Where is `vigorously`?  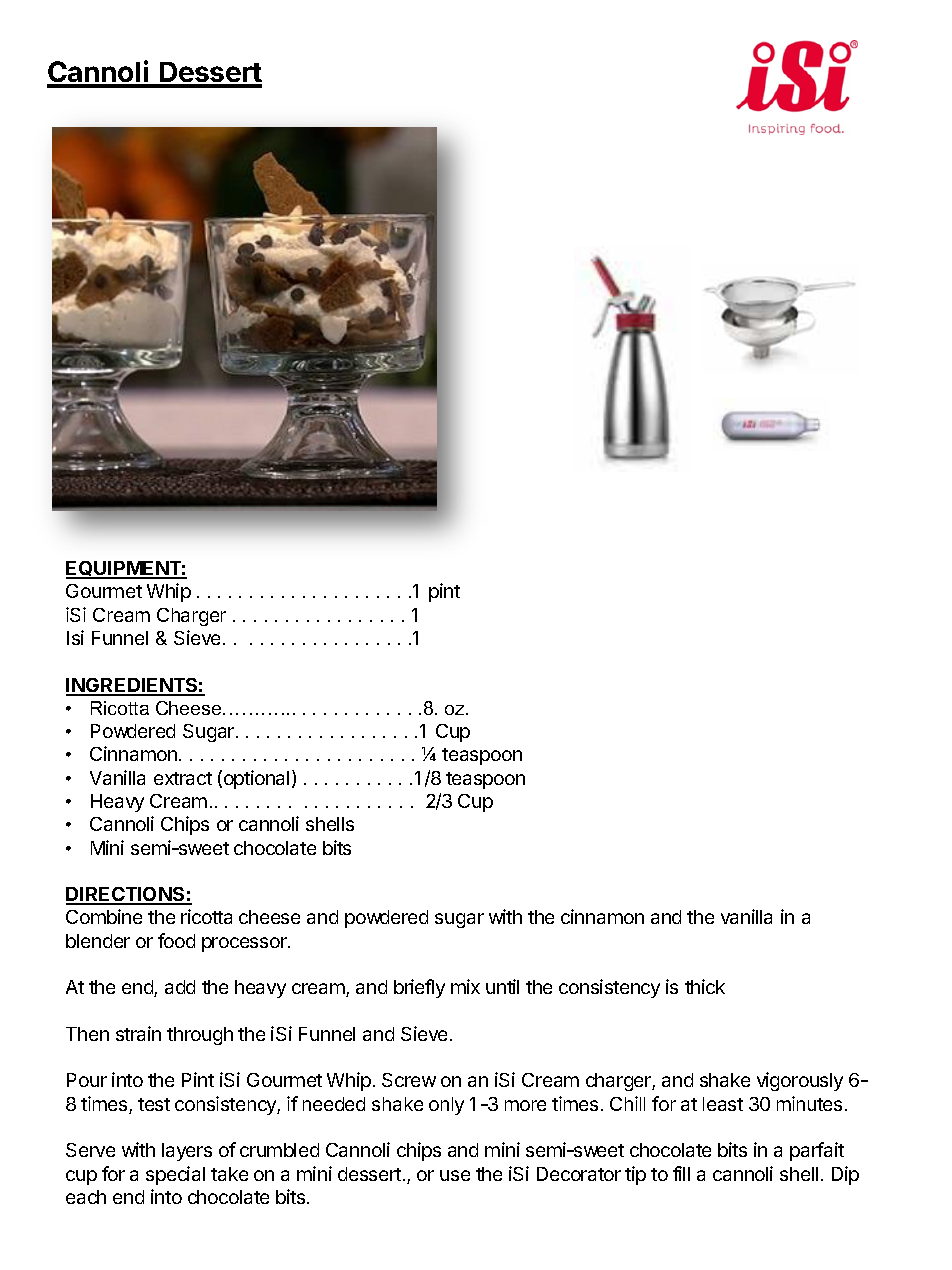
vigorously is located at coordinates (800, 1081).
